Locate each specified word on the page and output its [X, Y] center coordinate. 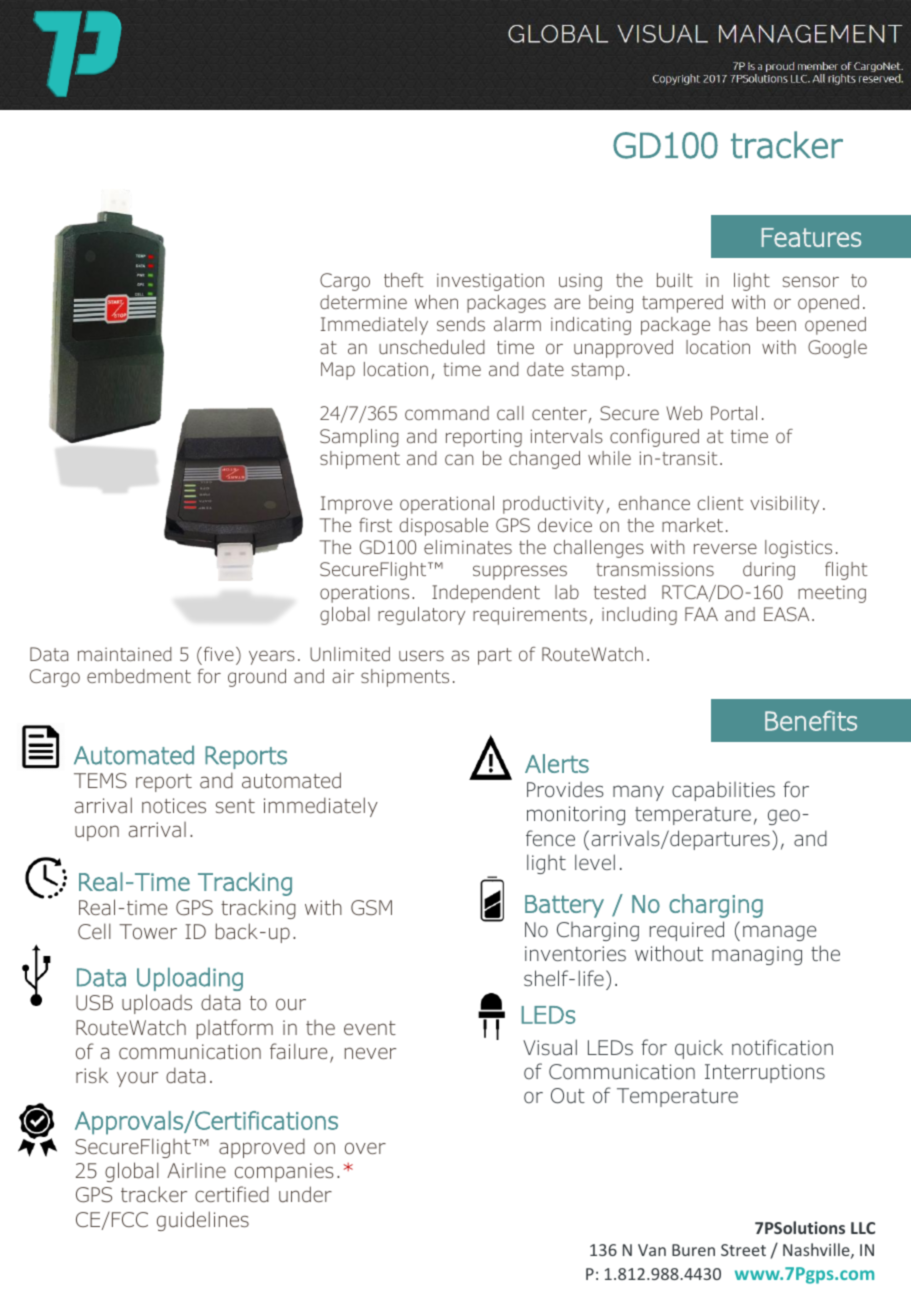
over [365, 1148]
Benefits [811, 720]
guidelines [203, 1221]
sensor [811, 281]
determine [363, 302]
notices [174, 805]
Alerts [557, 763]
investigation [490, 282]
